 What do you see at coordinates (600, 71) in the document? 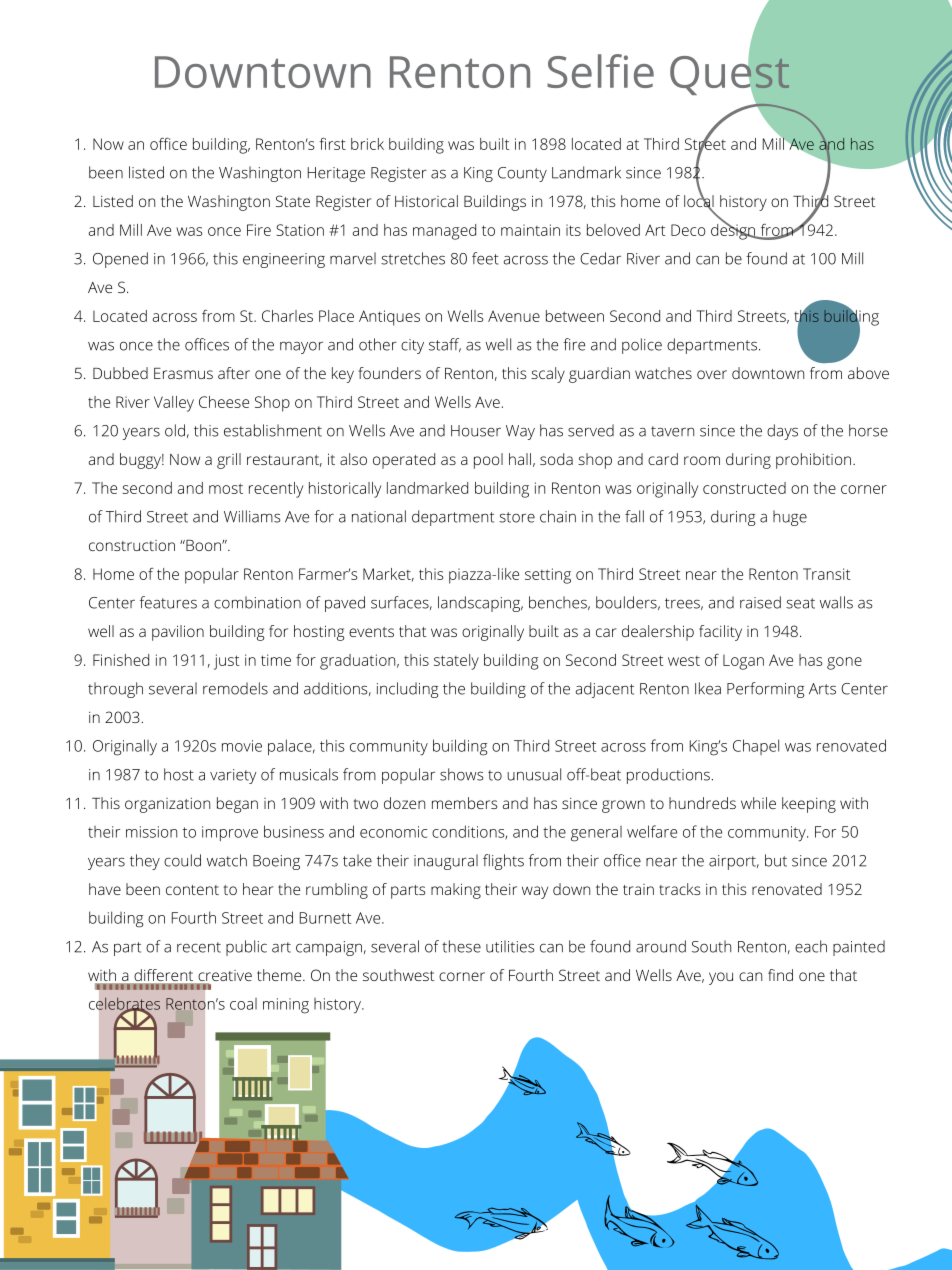
I see `Selfie` at bounding box center [600, 71].
